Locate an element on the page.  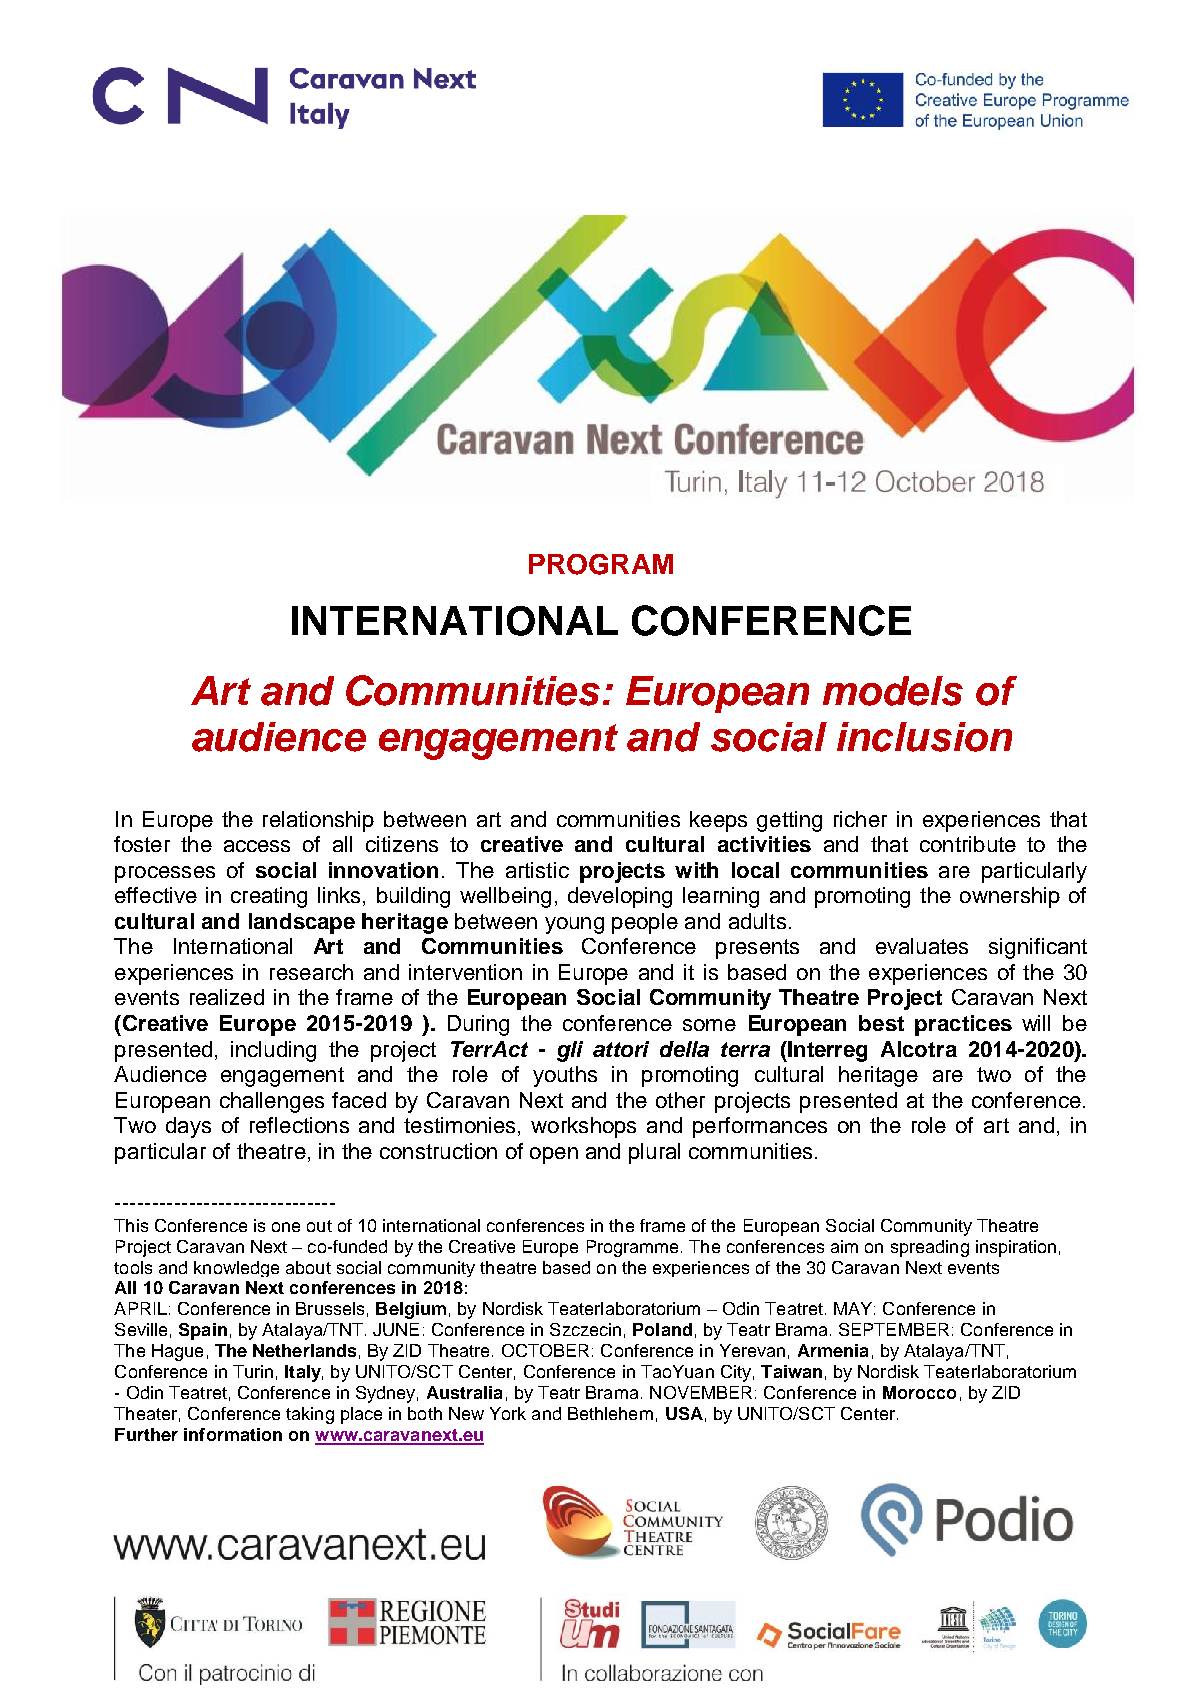
including is located at coordinates (273, 1051).
